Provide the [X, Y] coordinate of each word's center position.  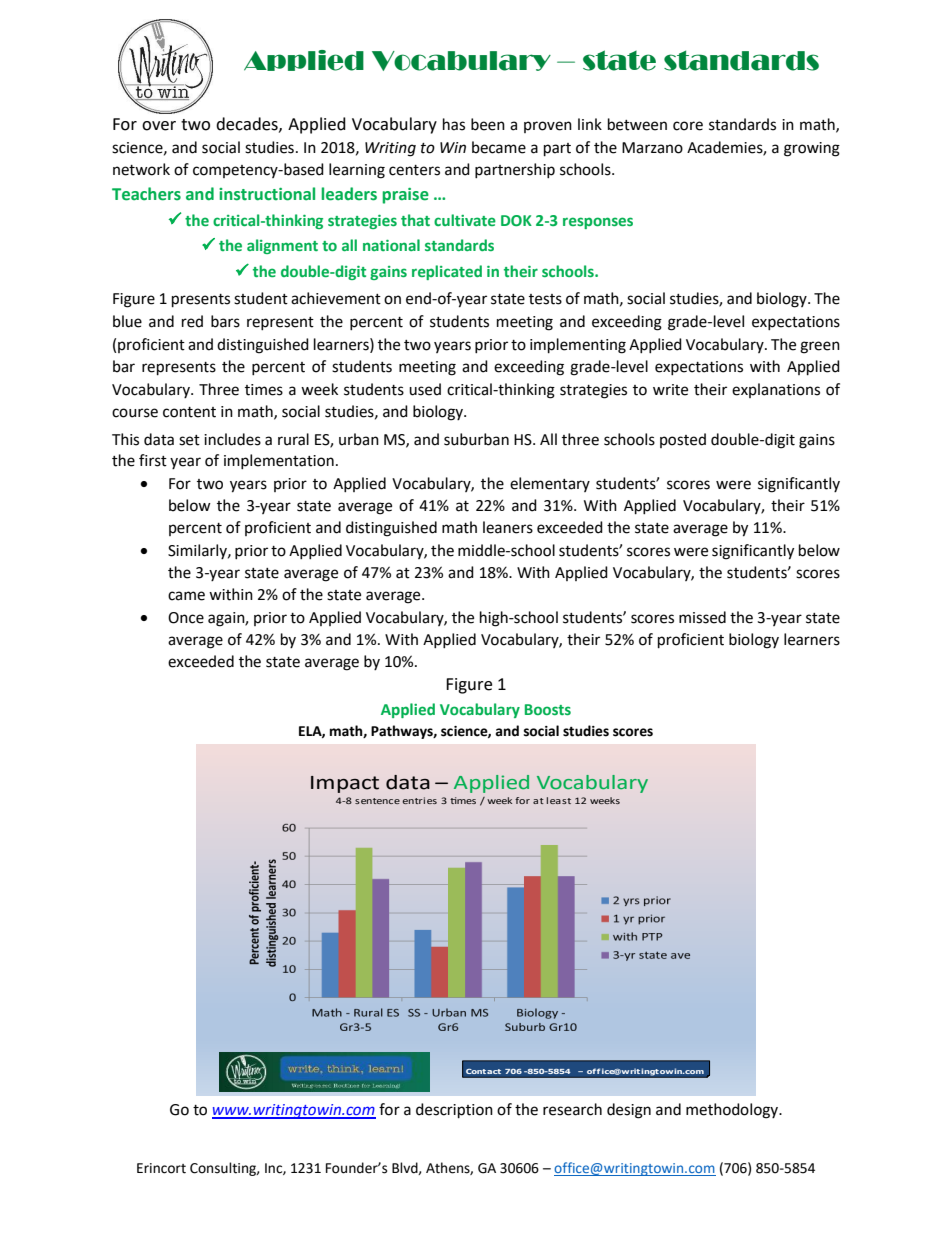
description [454, 1111]
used [425, 389]
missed [702, 617]
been [488, 124]
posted [683, 440]
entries [420, 800]
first [153, 460]
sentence [377, 801]
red [192, 321]
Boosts [548, 709]
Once [186, 618]
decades [248, 124]
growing [812, 149]
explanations [776, 390]
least [559, 800]
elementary [550, 484]
